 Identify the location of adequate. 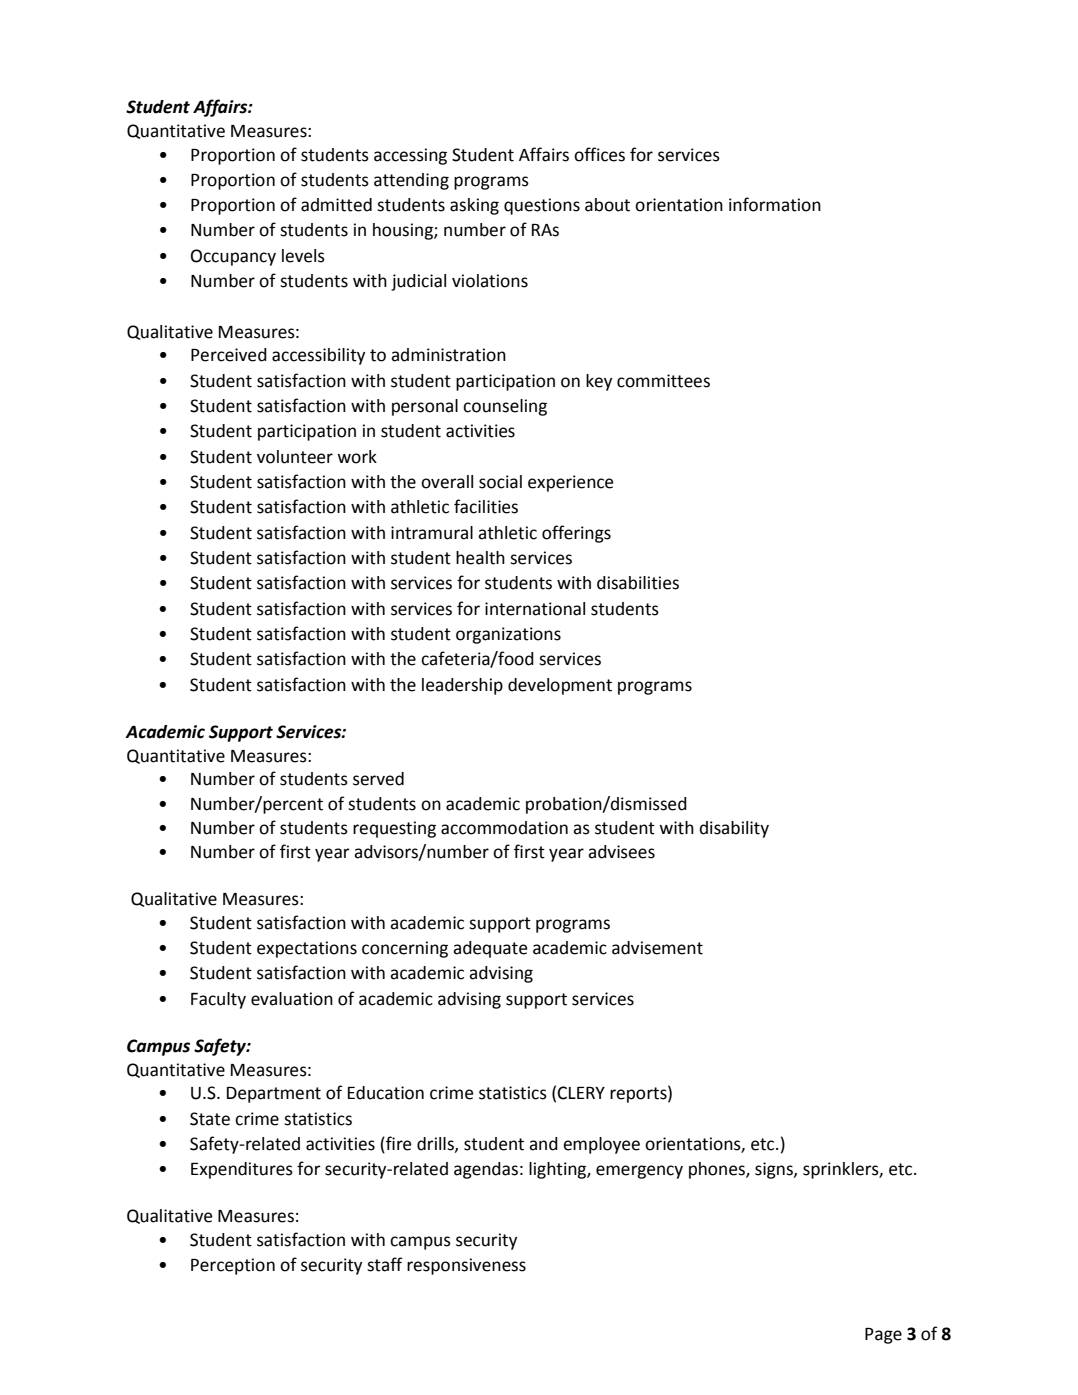
(490, 949).
